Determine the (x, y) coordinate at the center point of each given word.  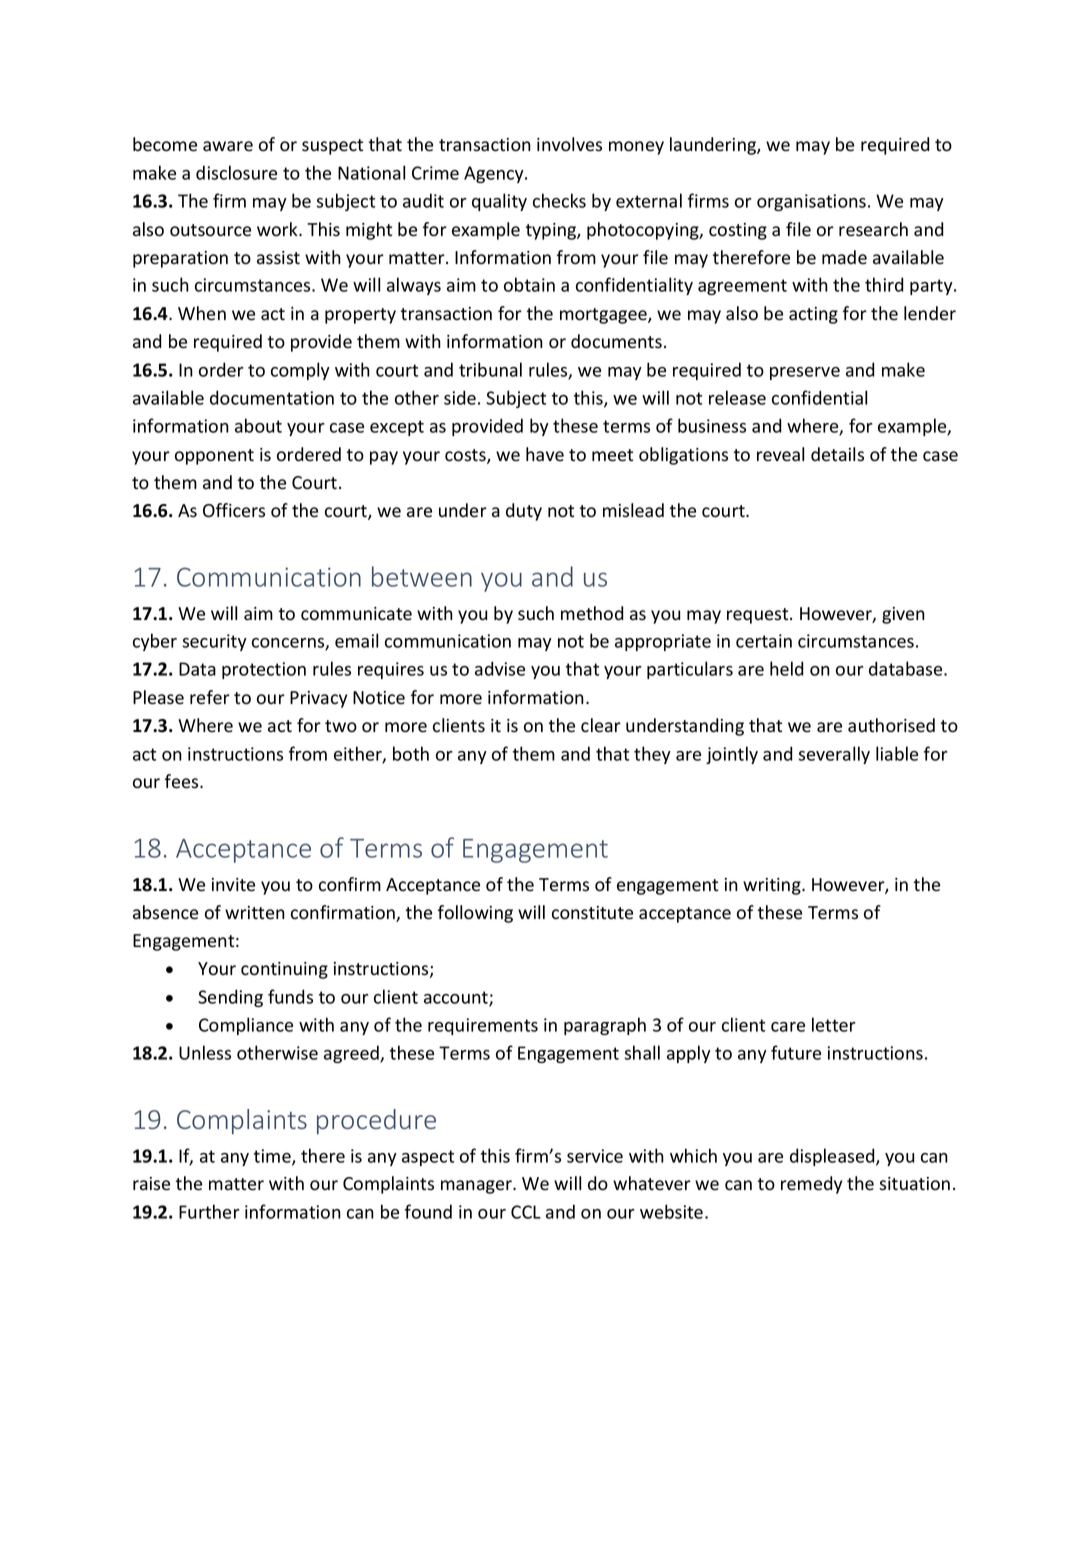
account (457, 998)
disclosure (236, 172)
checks (559, 200)
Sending (230, 998)
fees (183, 781)
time (273, 1157)
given (903, 615)
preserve (805, 373)
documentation (272, 397)
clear (601, 725)
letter (834, 1024)
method (592, 613)
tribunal (490, 369)
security (215, 642)
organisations (811, 202)
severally (834, 755)
